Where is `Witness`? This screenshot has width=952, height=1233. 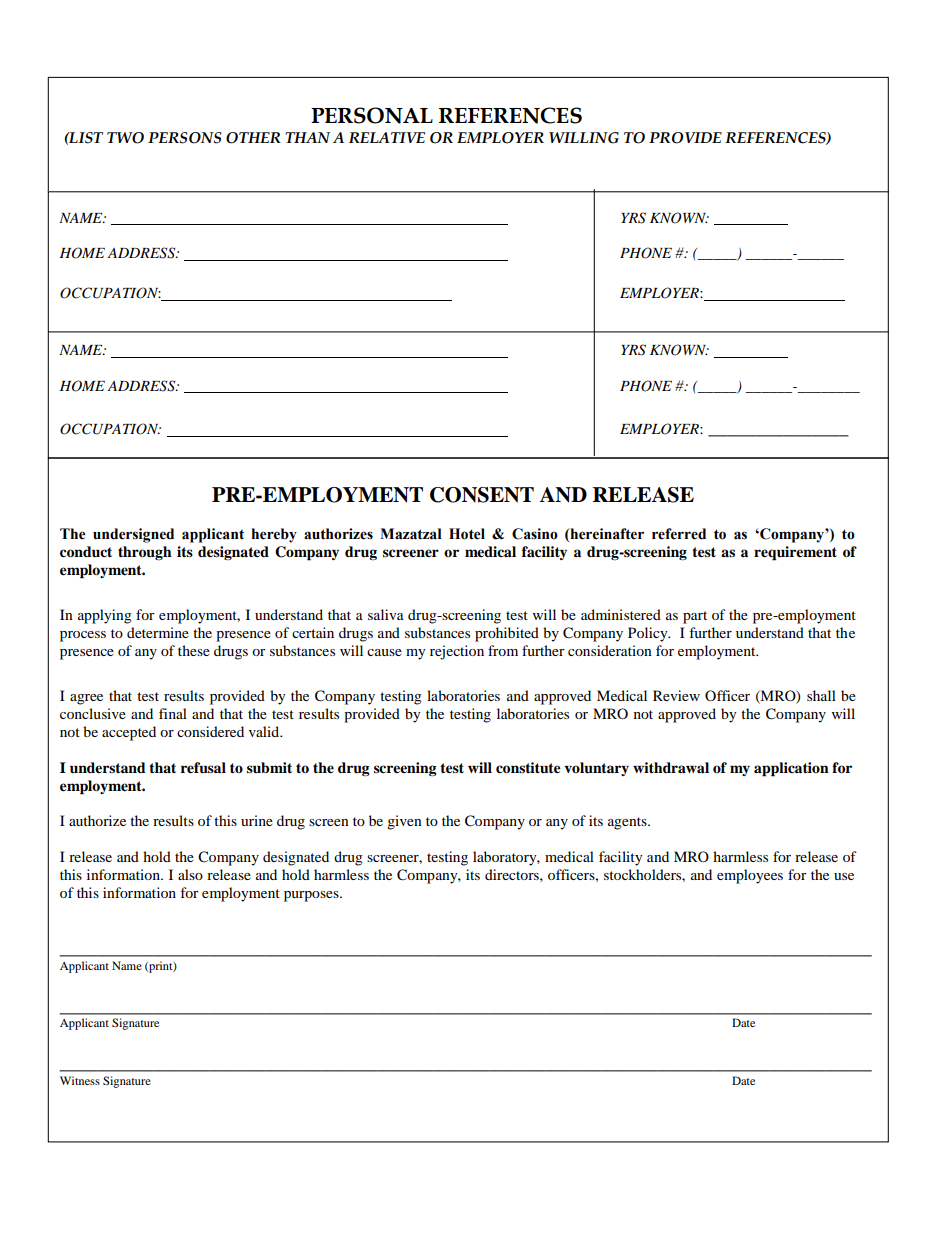
Witness is located at coordinates (80, 1080).
